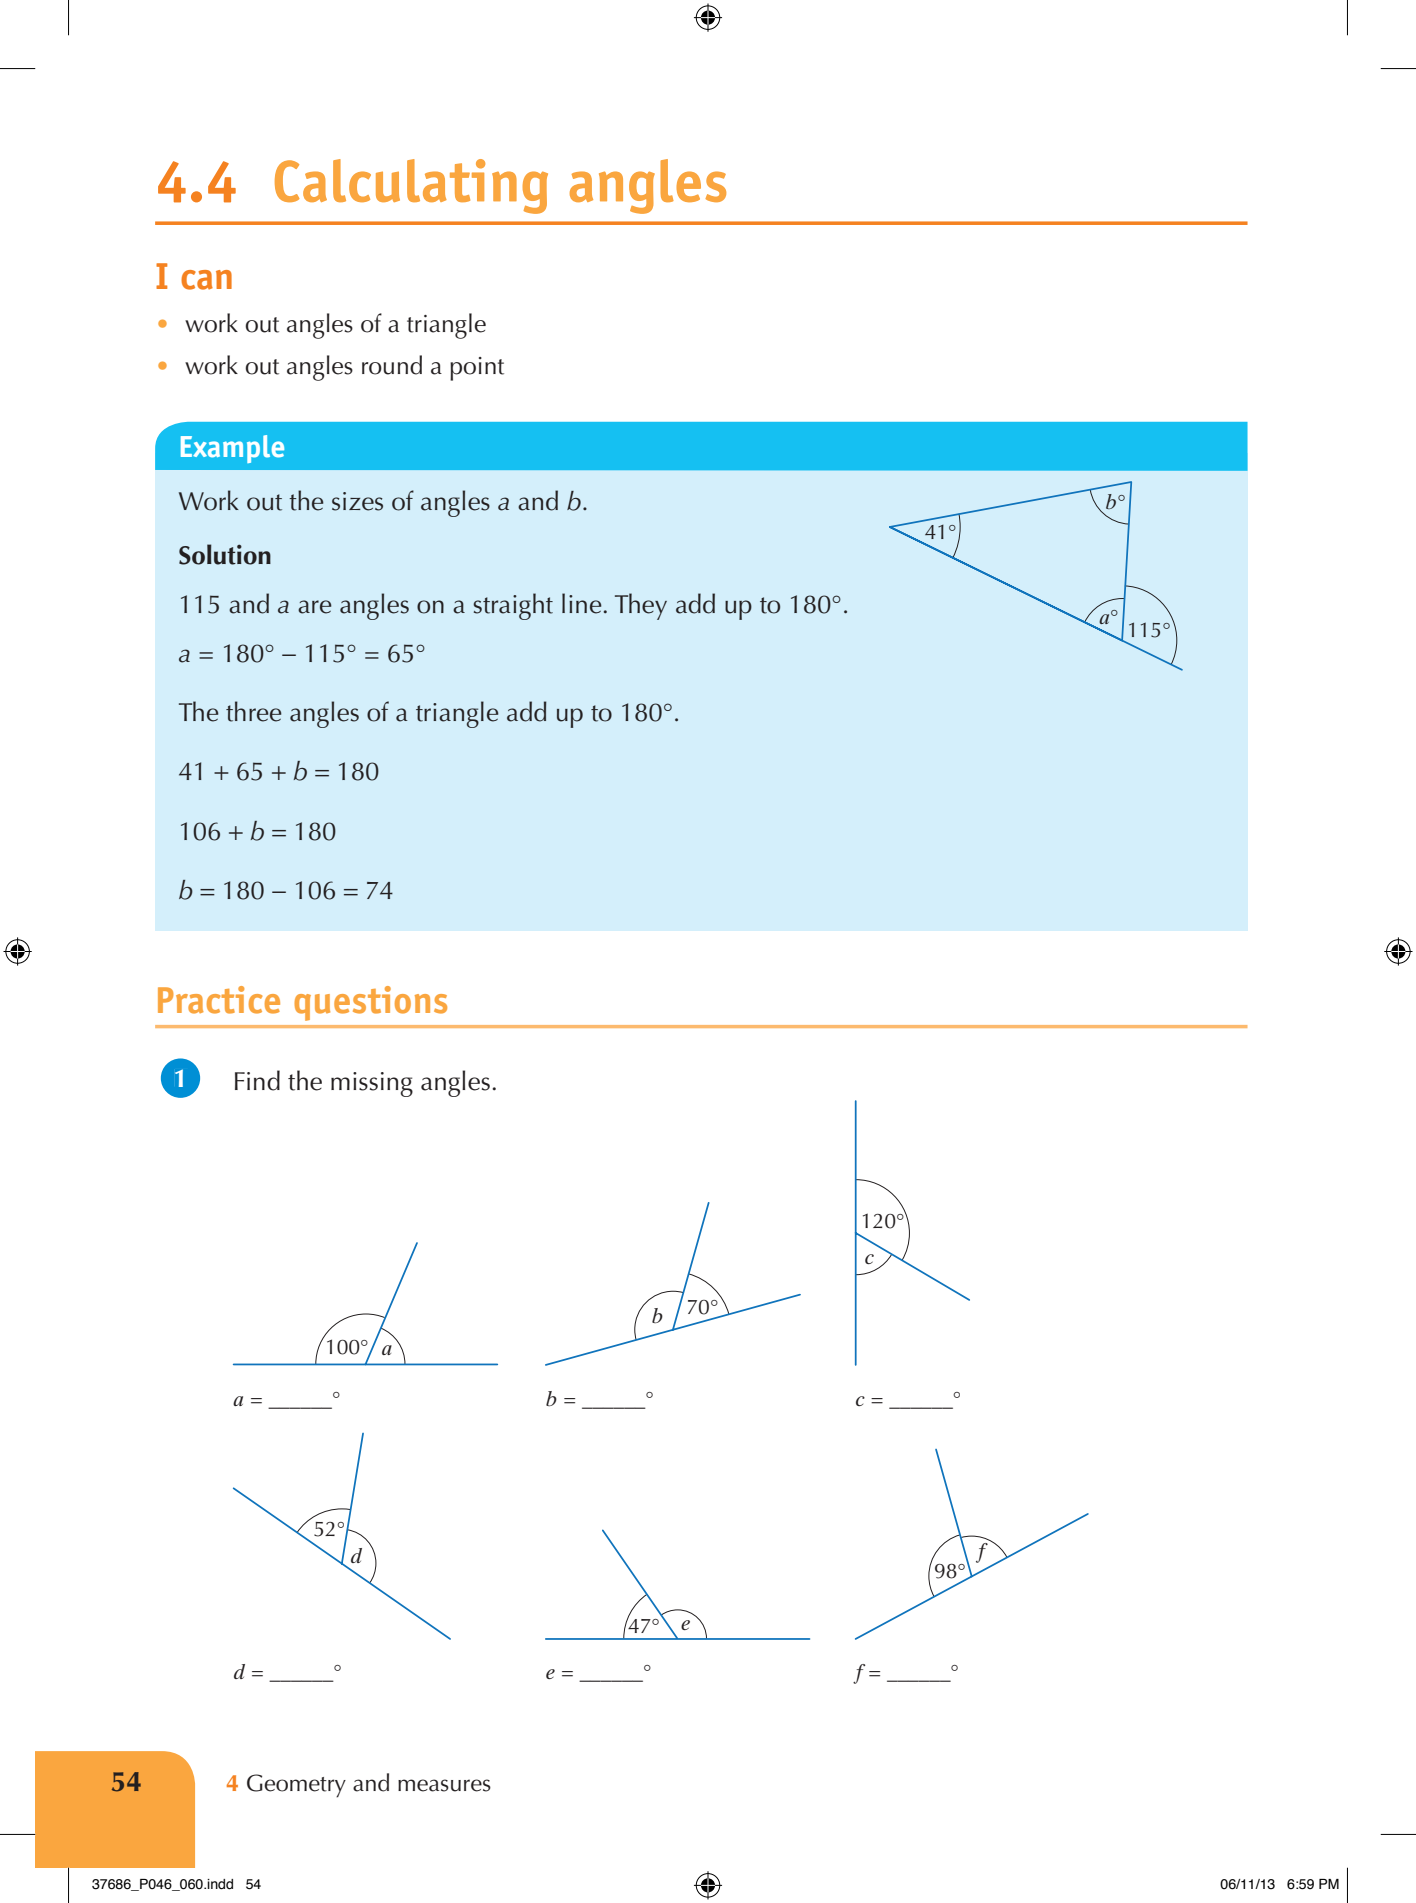  Describe the element at coordinates (296, 1786) in the page. I see `Geometry` at that location.
